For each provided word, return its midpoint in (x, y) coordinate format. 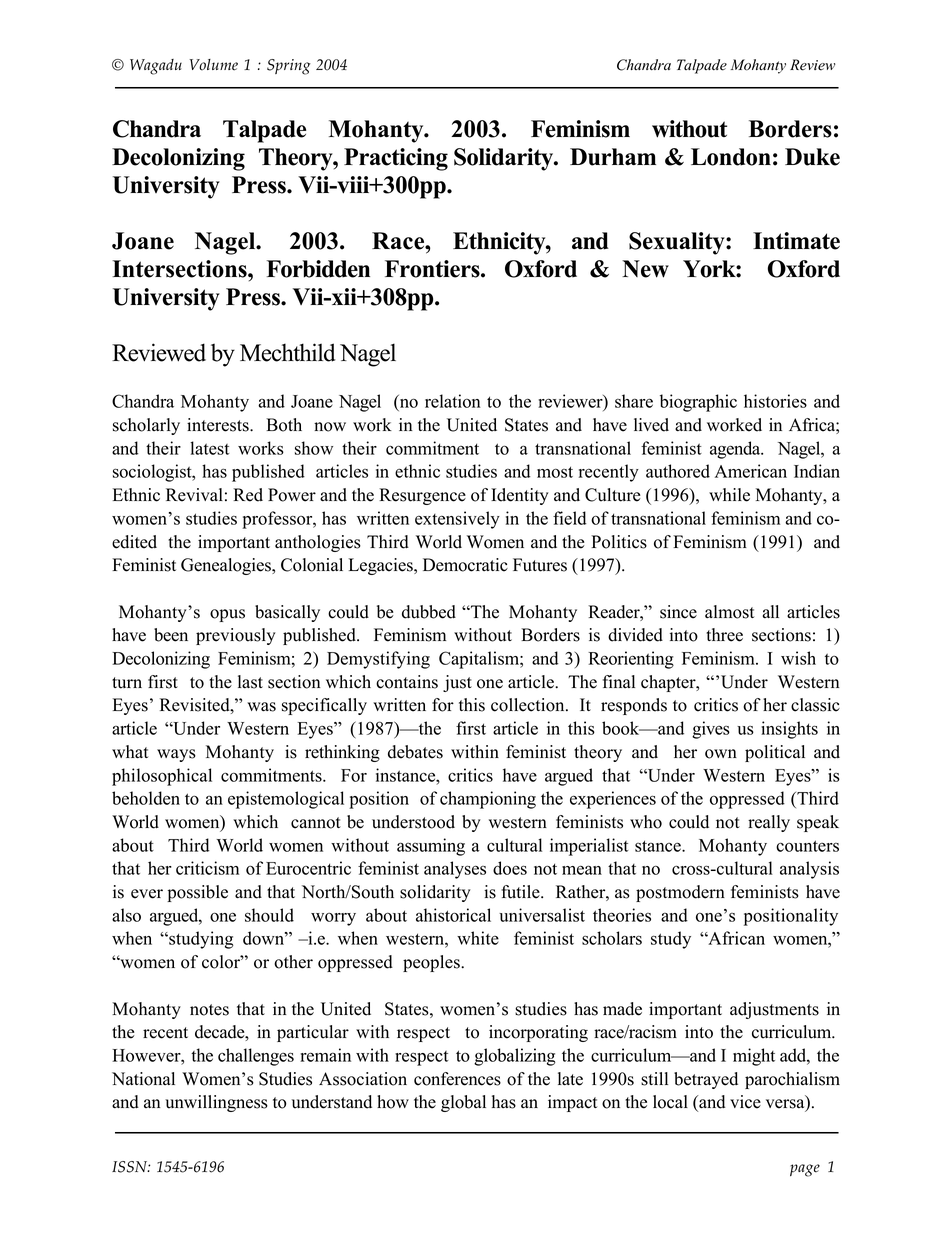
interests (219, 425)
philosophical (162, 777)
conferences (457, 1079)
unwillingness (216, 1103)
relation (453, 401)
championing (488, 800)
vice (745, 1102)
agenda (736, 450)
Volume (213, 65)
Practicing (396, 159)
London (731, 157)
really (769, 823)
